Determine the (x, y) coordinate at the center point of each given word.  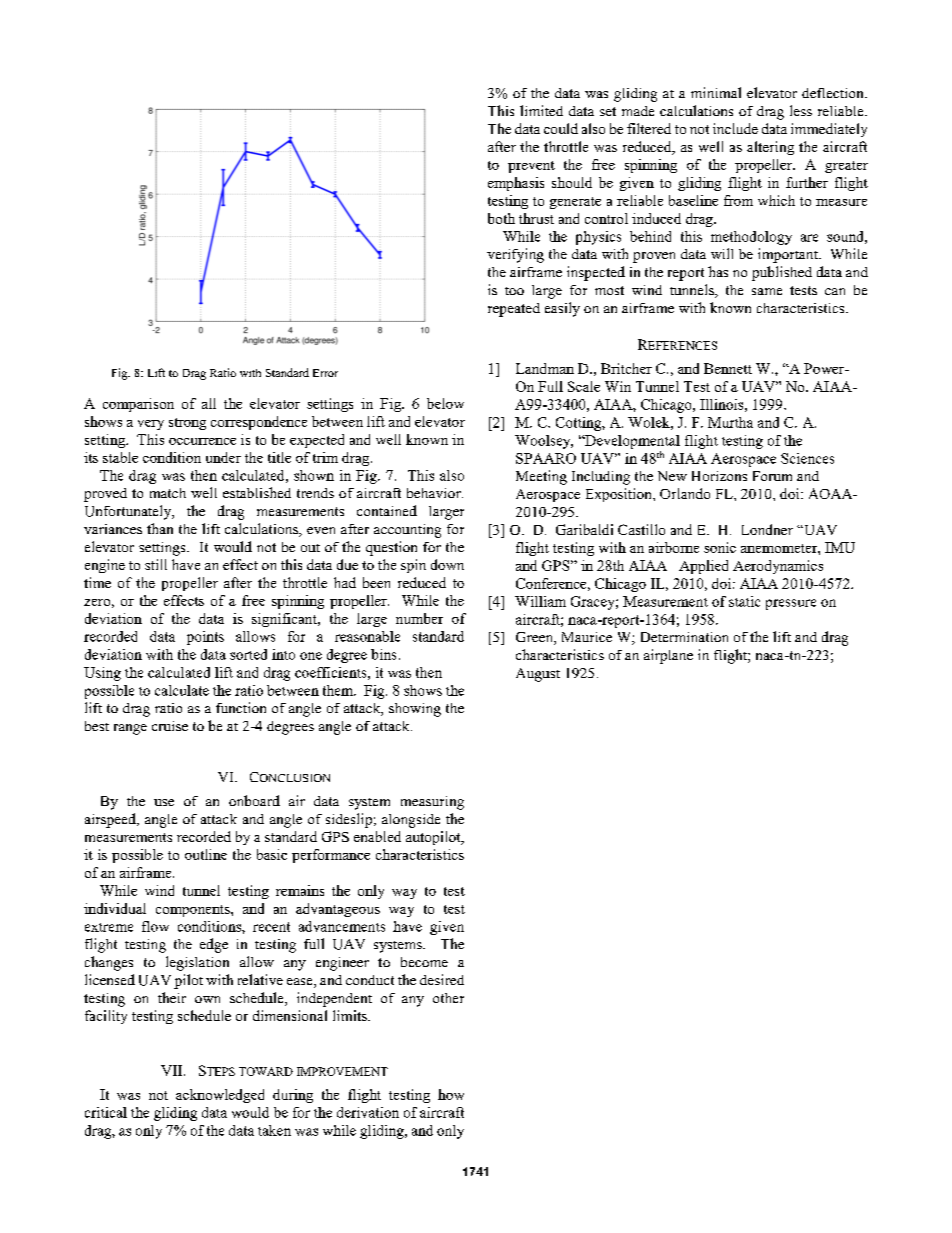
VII (173, 1070)
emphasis (516, 184)
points (205, 638)
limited (541, 110)
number (419, 618)
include (735, 128)
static (744, 601)
